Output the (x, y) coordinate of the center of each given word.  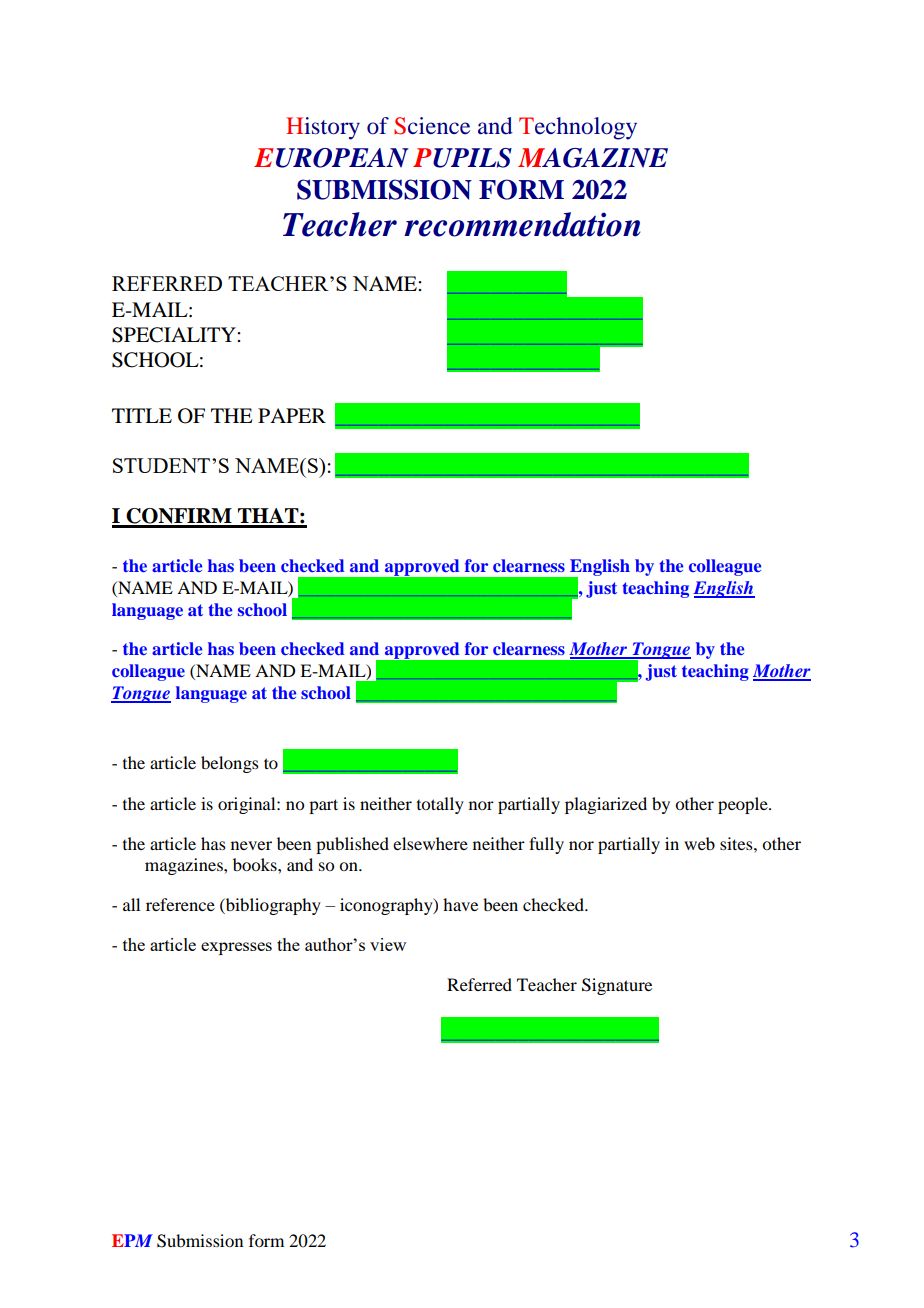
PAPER (292, 415)
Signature (617, 986)
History (323, 128)
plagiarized (606, 805)
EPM (132, 1240)
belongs (230, 764)
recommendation (522, 224)
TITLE (142, 415)
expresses (236, 948)
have (460, 904)
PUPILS (462, 158)
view (388, 944)
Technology (578, 128)
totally (440, 805)
